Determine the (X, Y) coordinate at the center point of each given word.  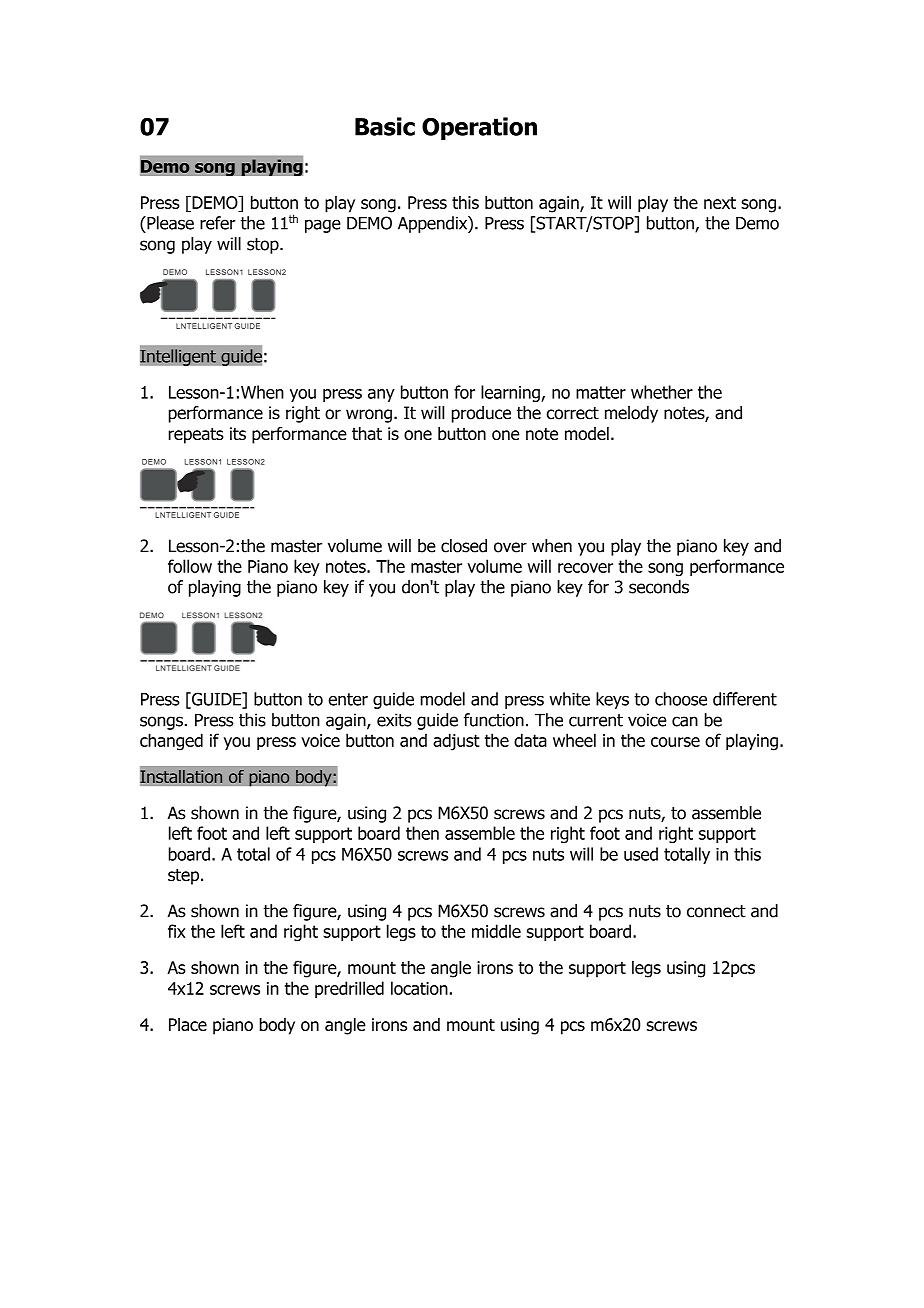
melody (631, 414)
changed (171, 742)
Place (188, 1024)
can (685, 721)
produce (481, 414)
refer (218, 223)
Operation (479, 128)
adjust (456, 742)
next (720, 202)
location (419, 988)
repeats (196, 436)
